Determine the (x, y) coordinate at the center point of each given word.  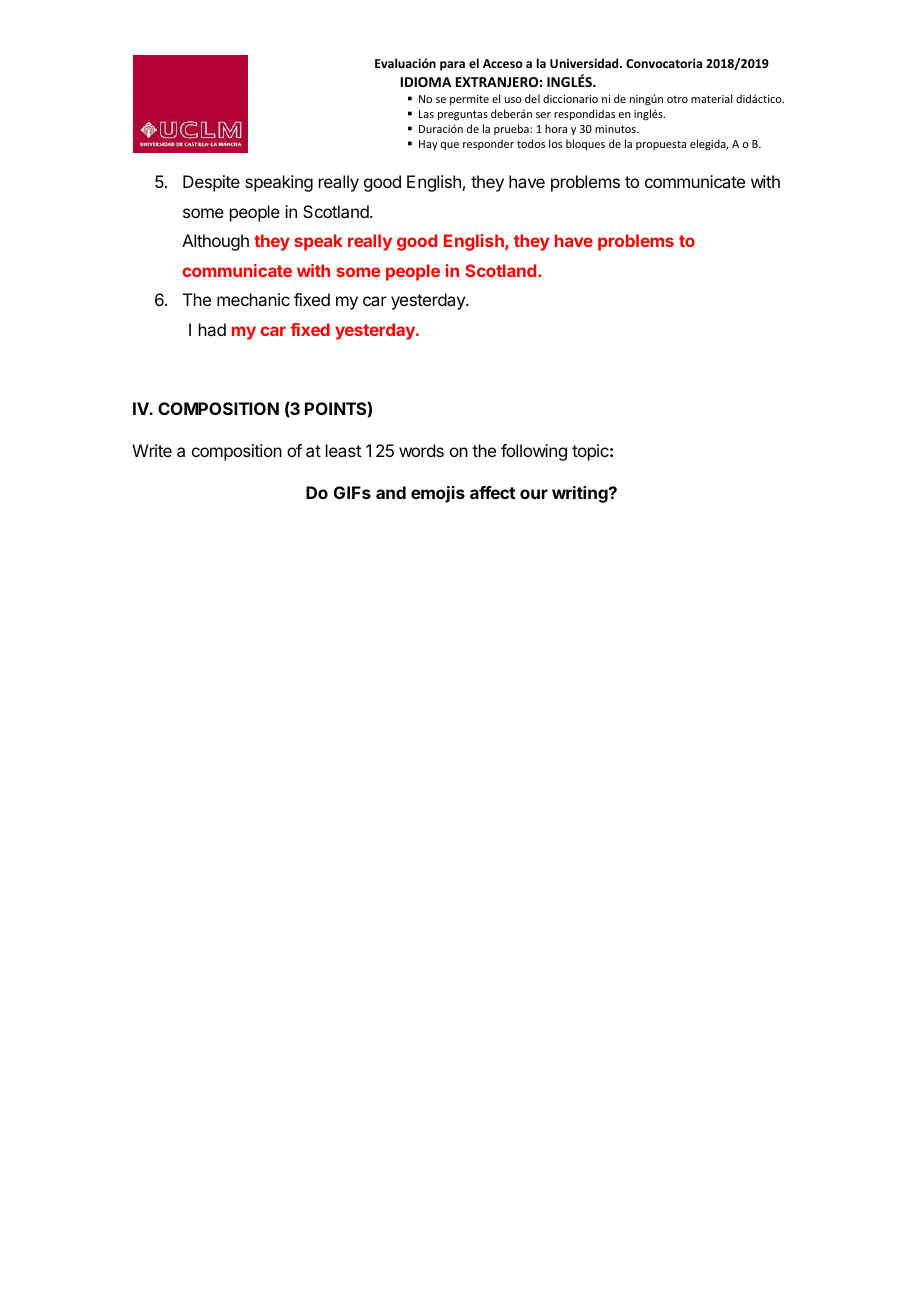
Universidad (585, 63)
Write (152, 450)
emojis (438, 494)
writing (581, 494)
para (452, 66)
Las (426, 114)
